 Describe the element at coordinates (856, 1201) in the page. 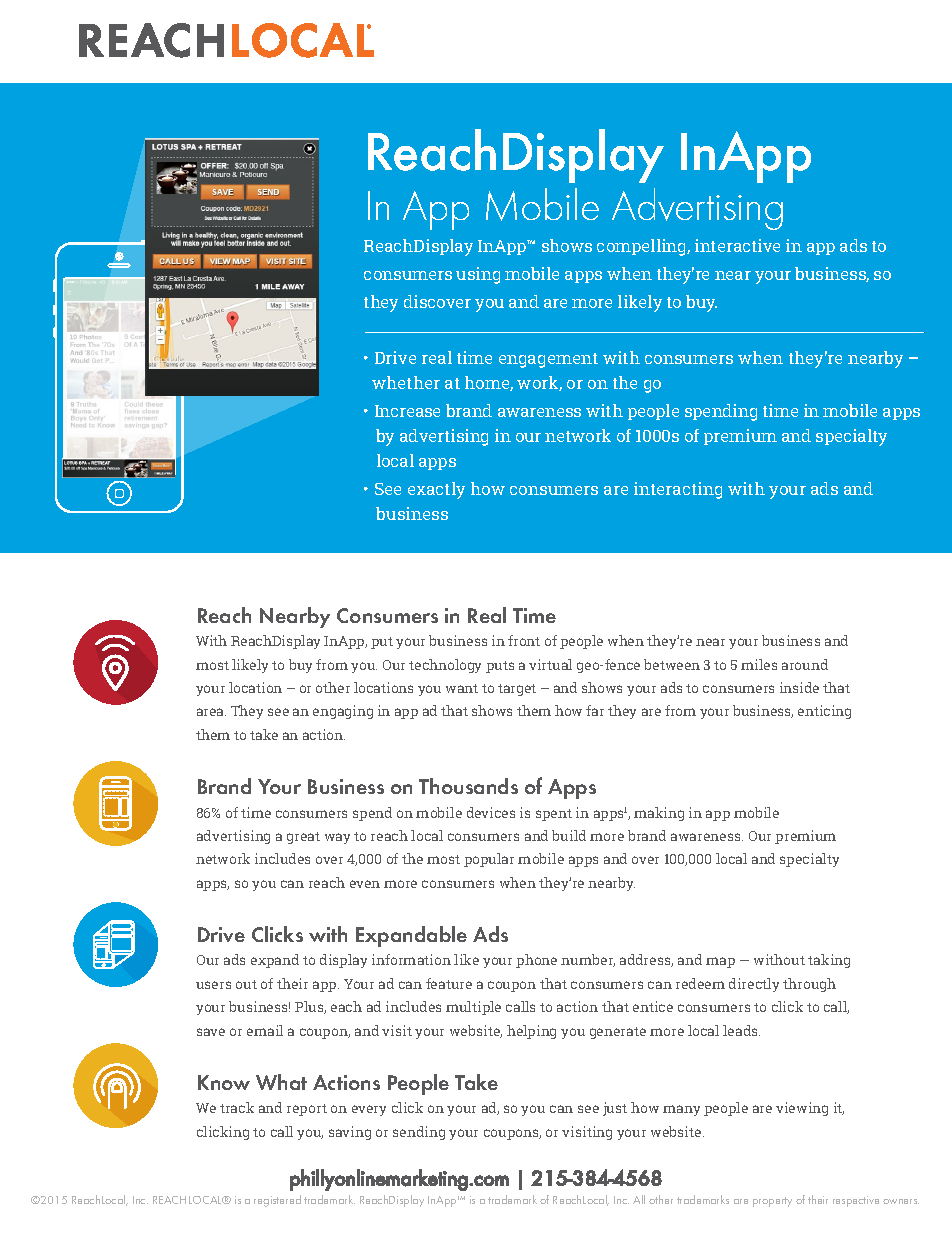

I see `respective` at that location.
